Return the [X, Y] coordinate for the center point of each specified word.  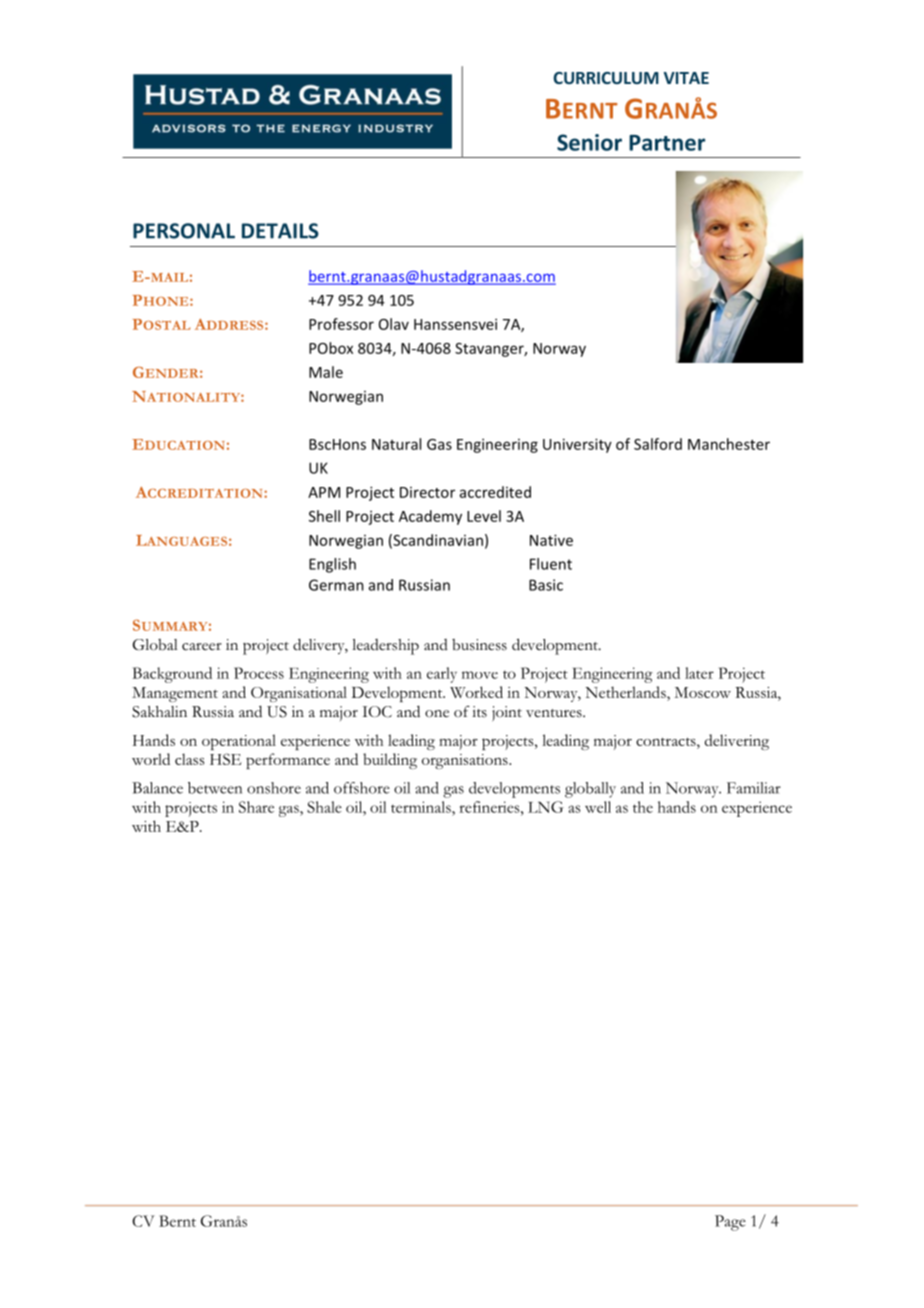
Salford [658, 444]
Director [427, 492]
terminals [422, 807]
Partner [667, 143]
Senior [589, 142]
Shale [324, 807]
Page [730, 1223]
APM [324, 492]
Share [256, 807]
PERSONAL [184, 231]
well [598, 807]
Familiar [754, 788]
